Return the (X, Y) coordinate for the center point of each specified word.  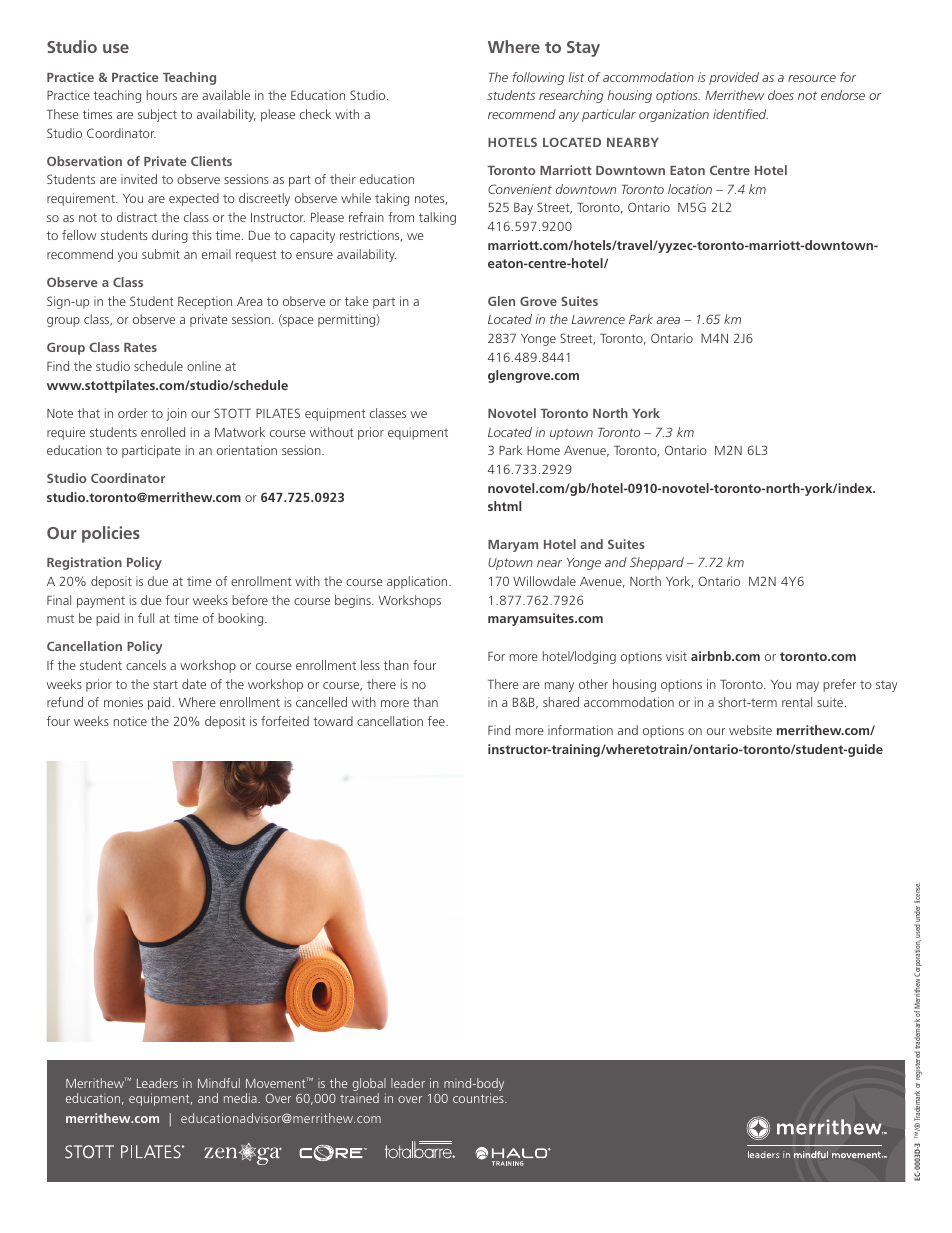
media (241, 1098)
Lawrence (598, 319)
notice (130, 721)
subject (157, 115)
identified (740, 114)
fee (437, 721)
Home (543, 450)
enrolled (163, 432)
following (538, 78)
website (750, 730)
